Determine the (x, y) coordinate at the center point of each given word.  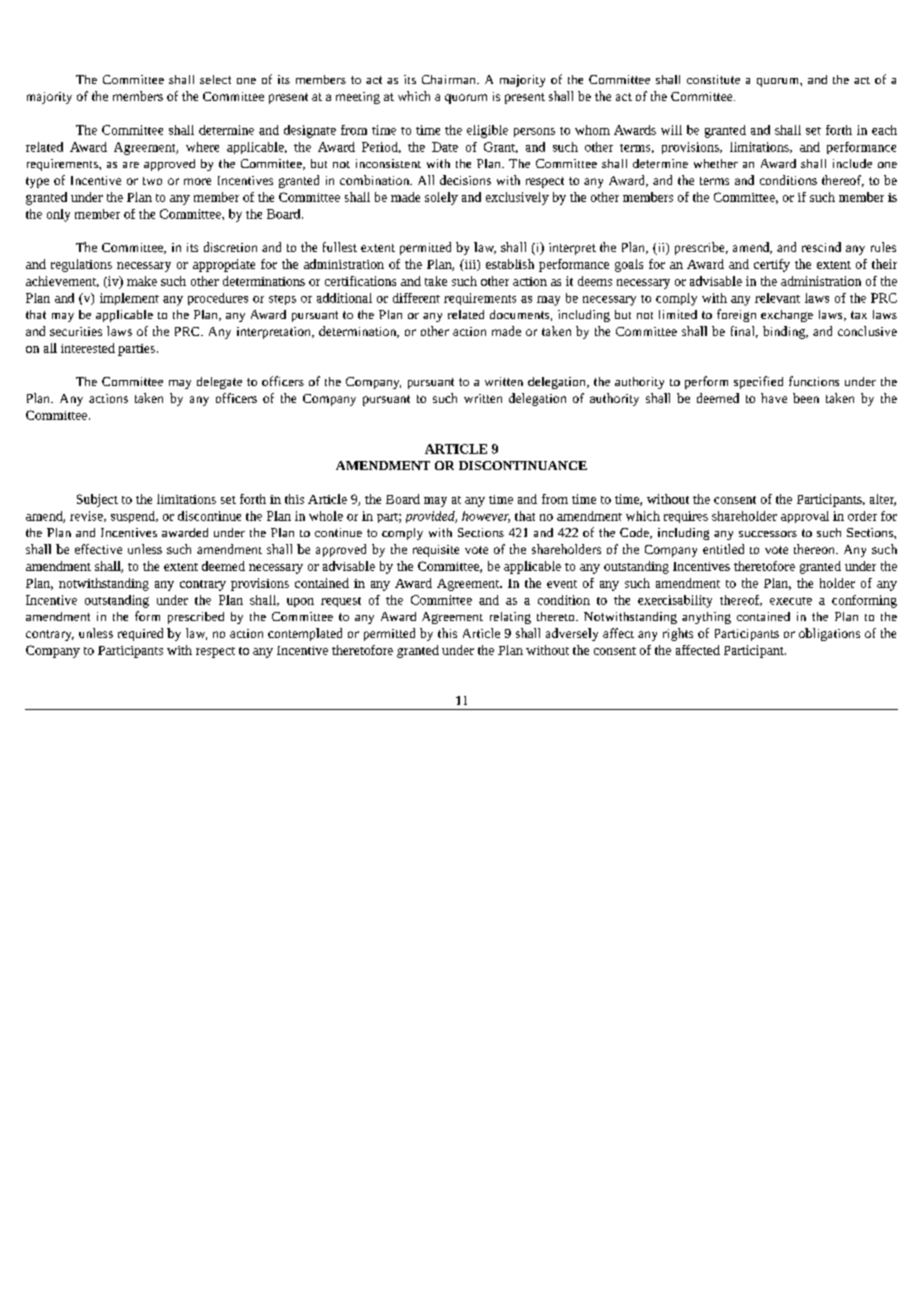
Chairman (450, 79)
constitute (713, 79)
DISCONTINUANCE (523, 465)
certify (772, 265)
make (142, 281)
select (215, 79)
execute (791, 601)
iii (470, 265)
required (140, 634)
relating (510, 618)
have (774, 398)
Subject (97, 500)
